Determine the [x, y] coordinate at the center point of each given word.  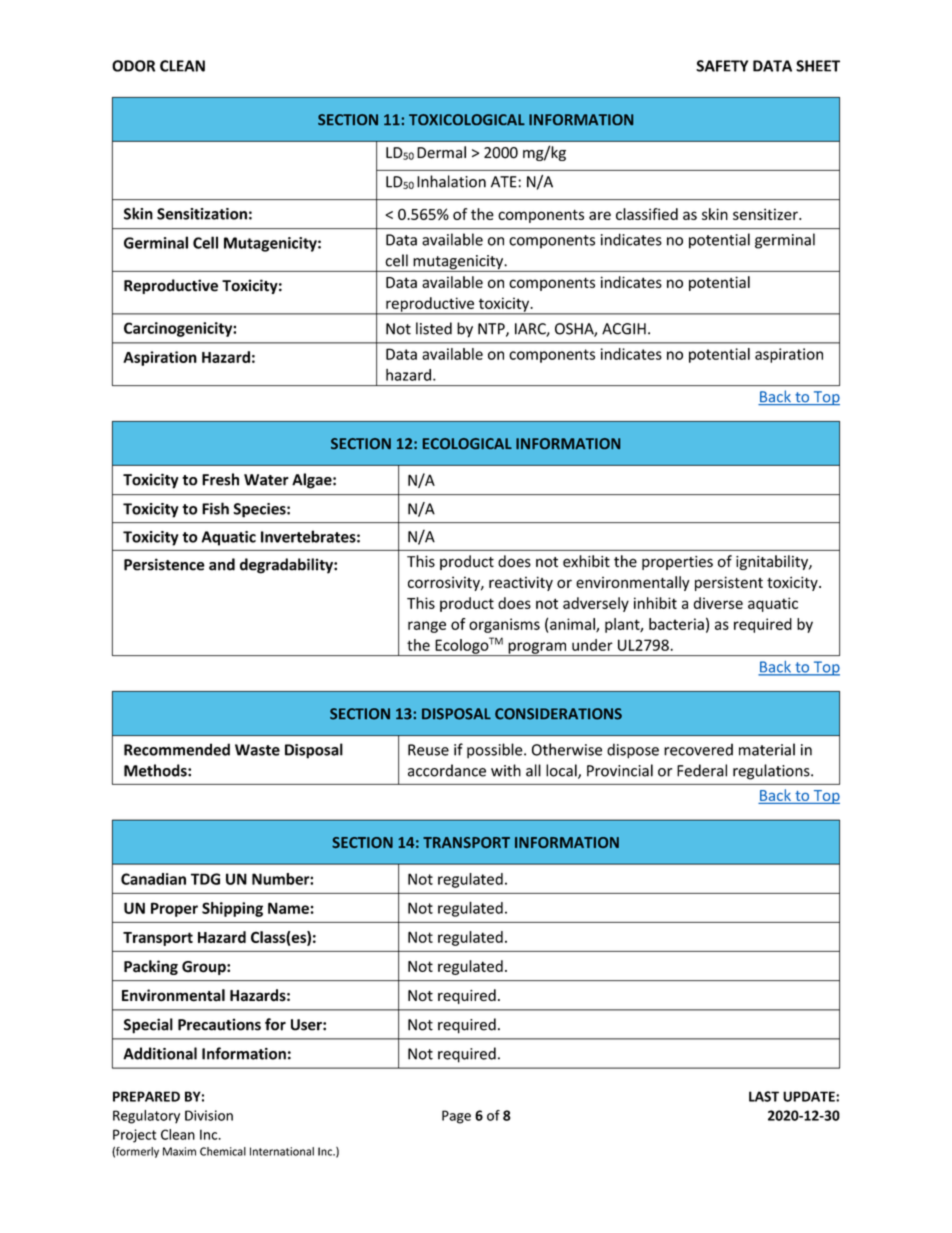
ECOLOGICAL [467, 443]
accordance [447, 770]
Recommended [177, 749]
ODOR [133, 66]
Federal [702, 770]
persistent [729, 583]
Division [209, 1115]
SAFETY [722, 66]
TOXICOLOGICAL [467, 119]
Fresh [220, 479]
